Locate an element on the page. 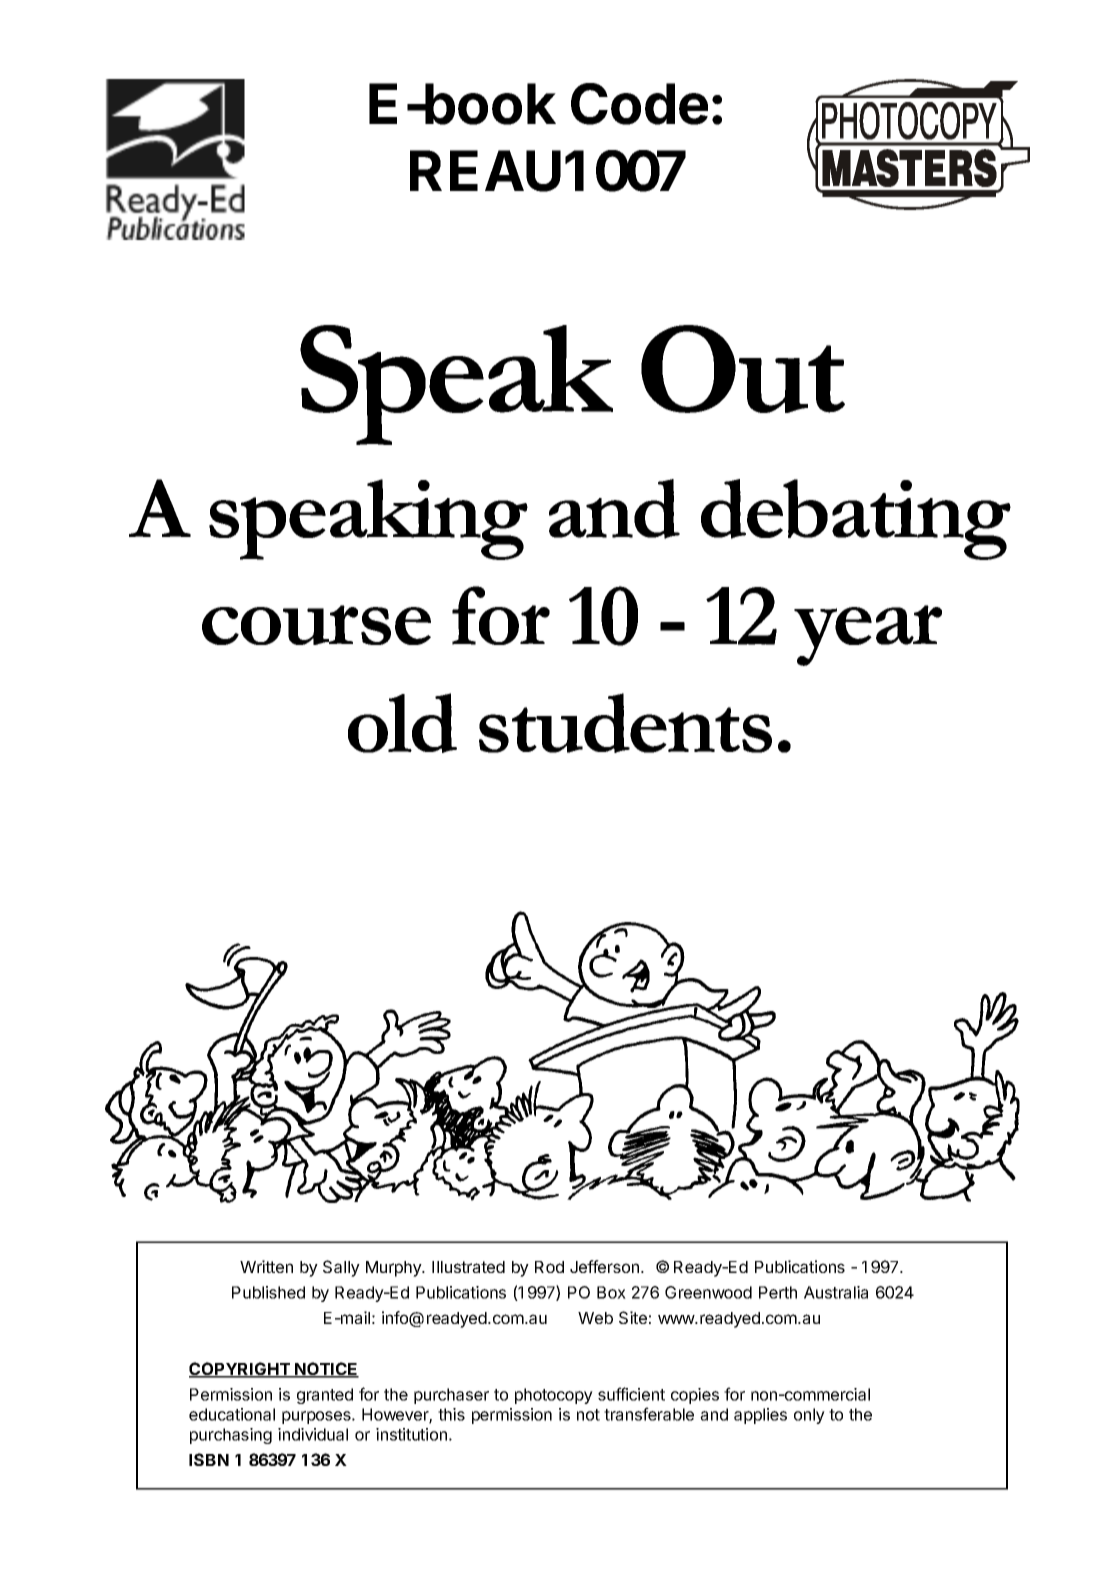  only is located at coordinates (809, 1416).
